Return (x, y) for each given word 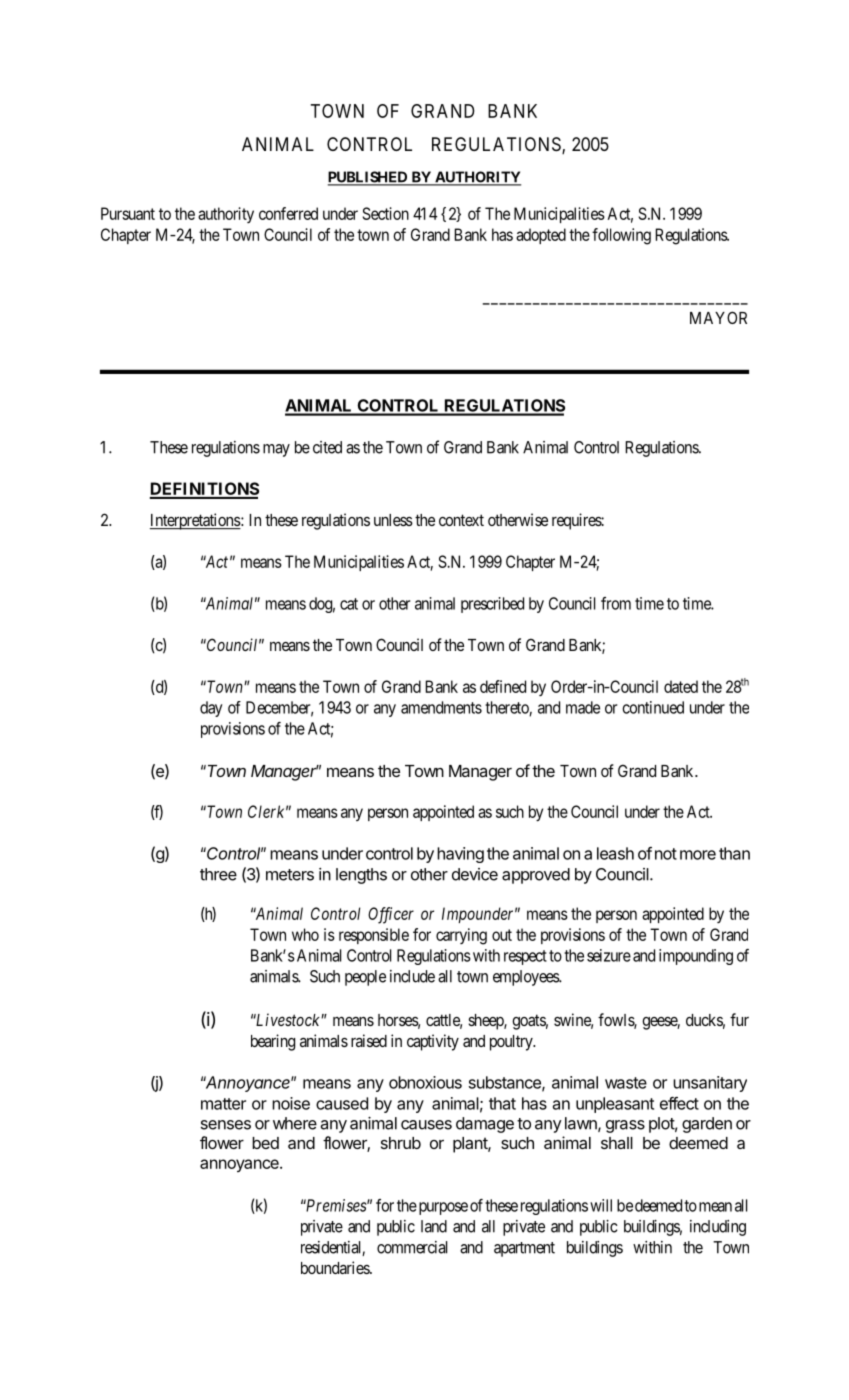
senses (226, 1125)
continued (653, 707)
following (621, 236)
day (211, 709)
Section (386, 213)
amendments (441, 707)
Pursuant (128, 213)
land (434, 1226)
